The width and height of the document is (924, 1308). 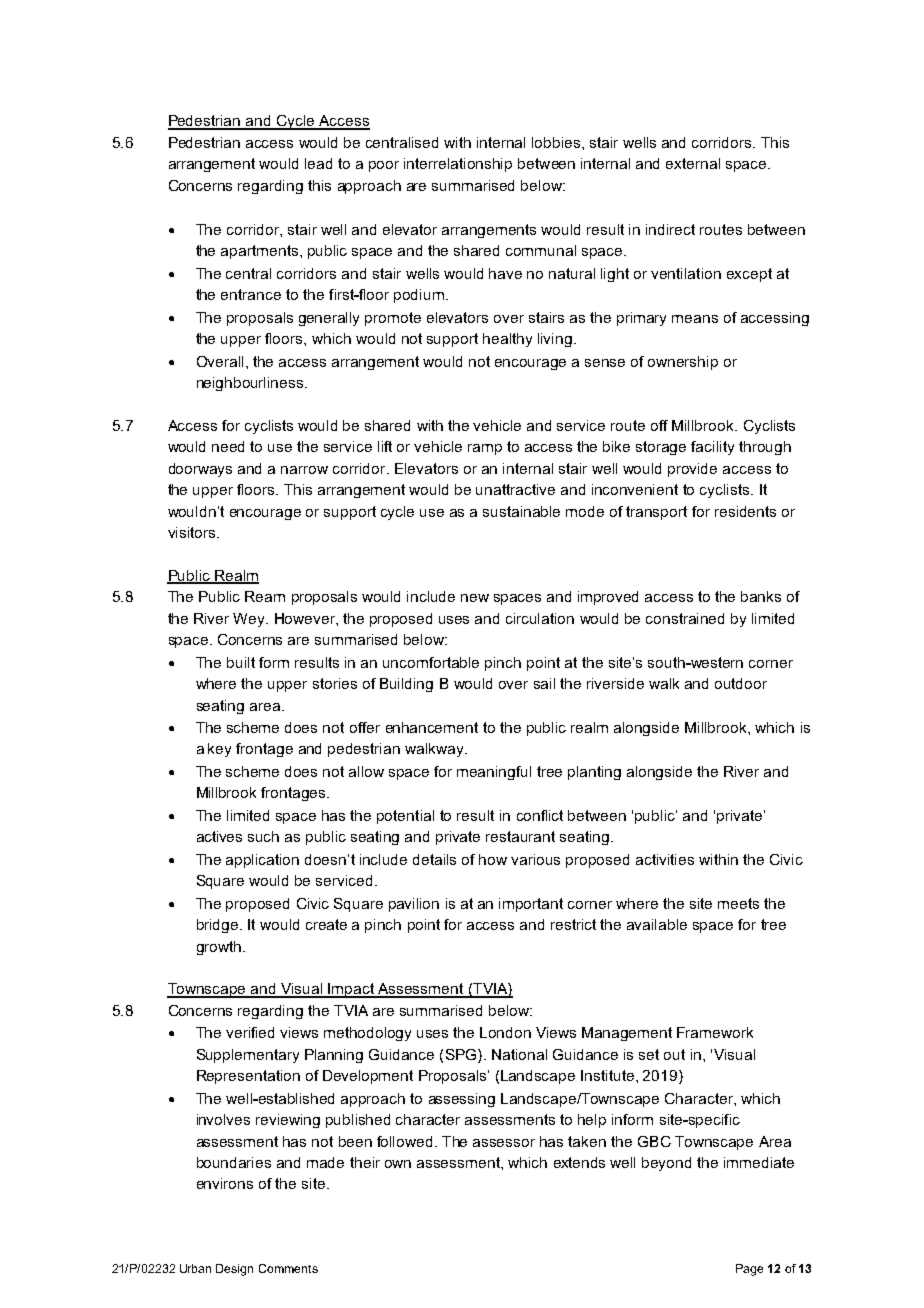 What do you see at coordinates (432, 727) in the document?
I see `enhancement` at bounding box center [432, 727].
